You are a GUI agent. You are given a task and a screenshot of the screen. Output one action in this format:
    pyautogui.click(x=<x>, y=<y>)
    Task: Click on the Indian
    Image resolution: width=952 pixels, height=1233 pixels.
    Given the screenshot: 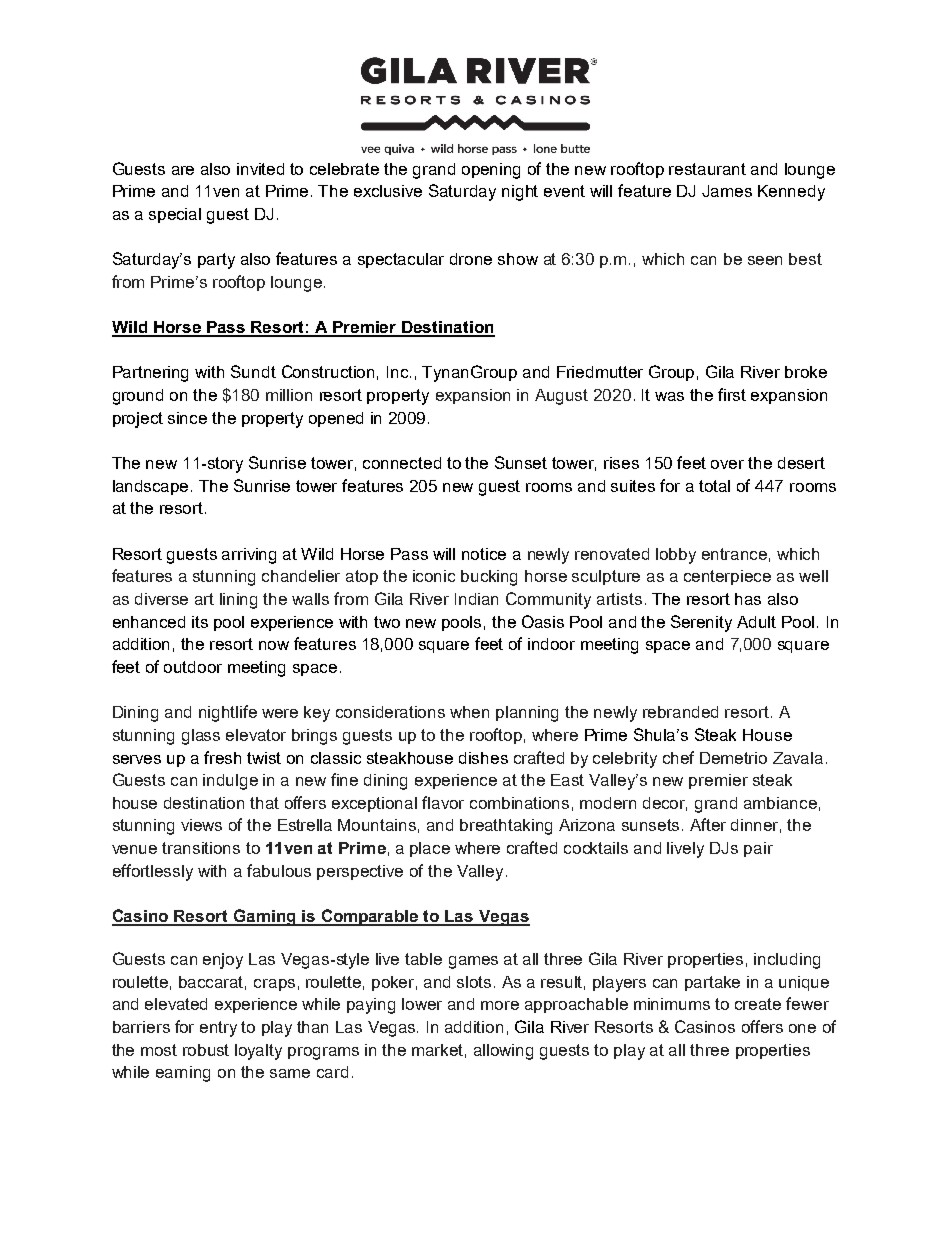 What is the action you would take?
    pyautogui.click(x=476, y=599)
